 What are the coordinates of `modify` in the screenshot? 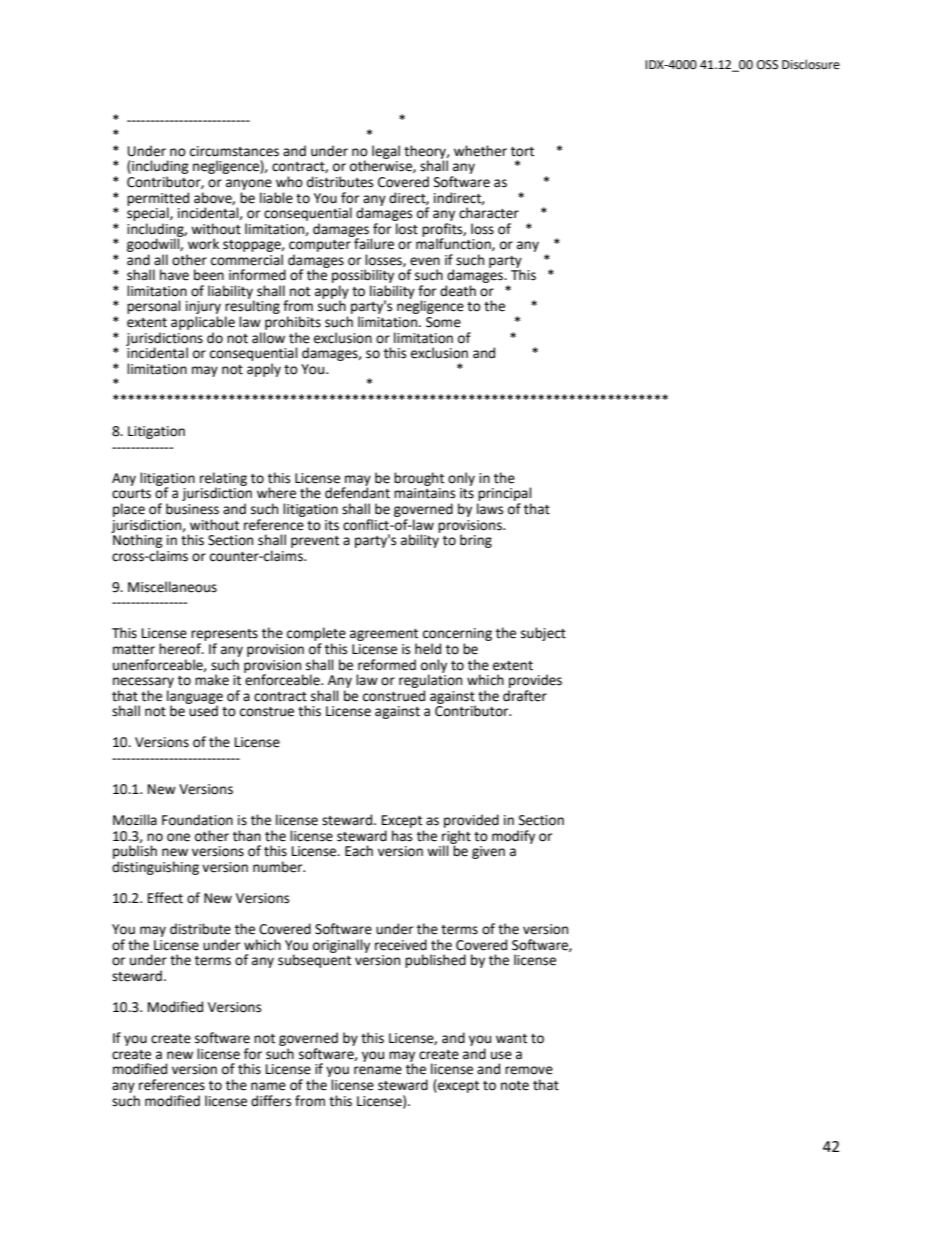 It's located at (513, 837).
